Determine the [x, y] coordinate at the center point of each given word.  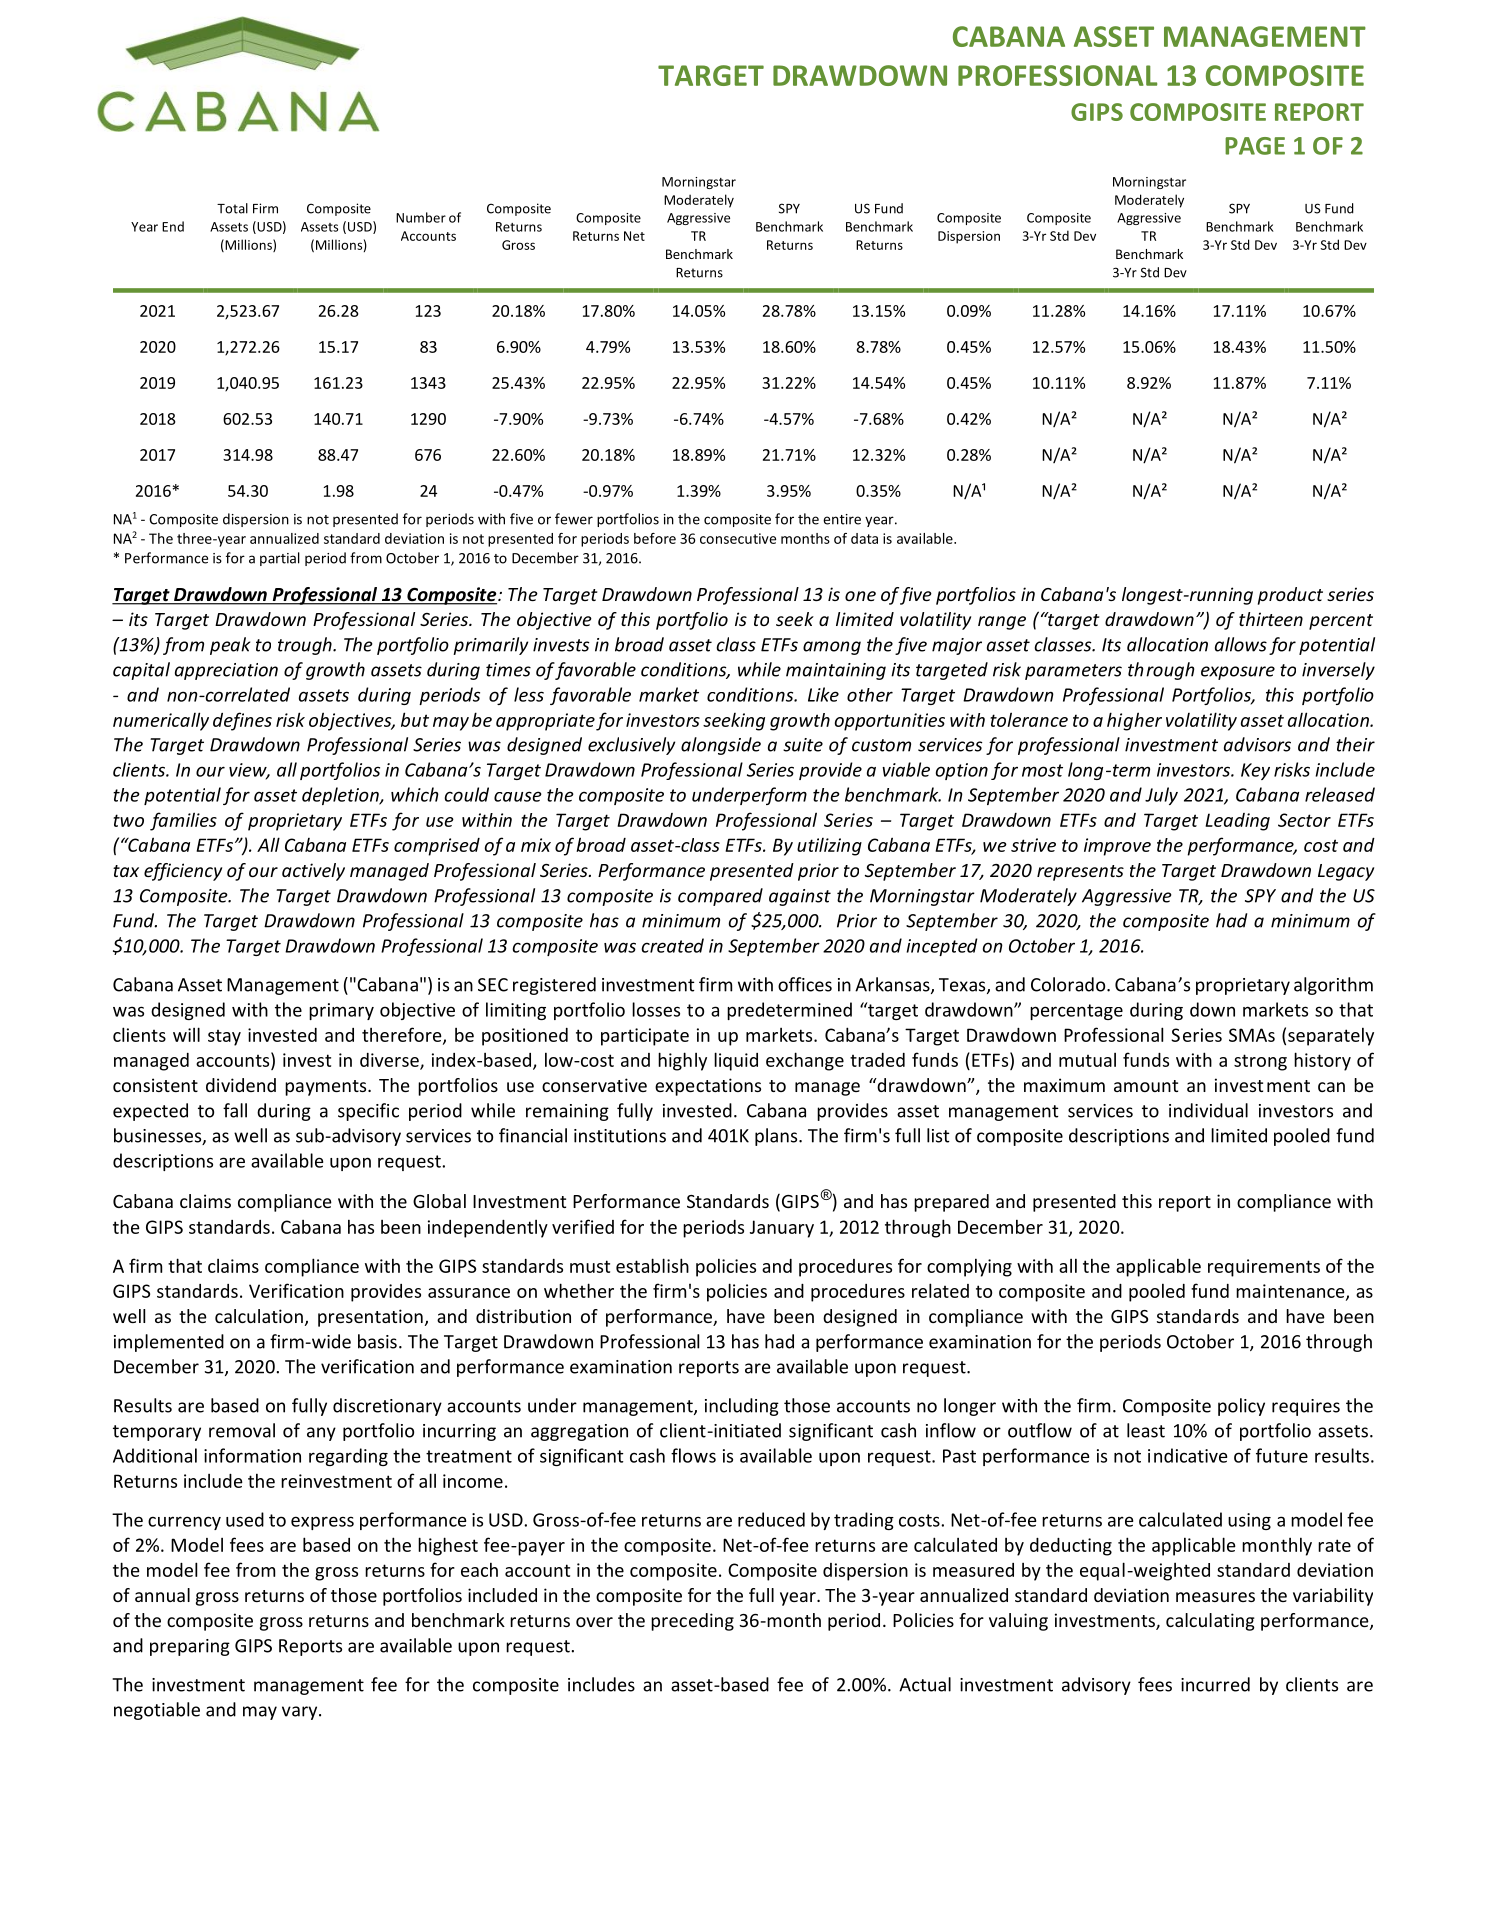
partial [280, 559]
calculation [259, 1316]
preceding [692, 1622]
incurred [1215, 1684]
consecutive [738, 538]
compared [720, 897]
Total [232, 208]
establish [652, 1265]
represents [1080, 873]
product [1290, 596]
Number [421, 217]
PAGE [1255, 146]
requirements [1264, 1268]
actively [313, 872]
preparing [190, 1647]
